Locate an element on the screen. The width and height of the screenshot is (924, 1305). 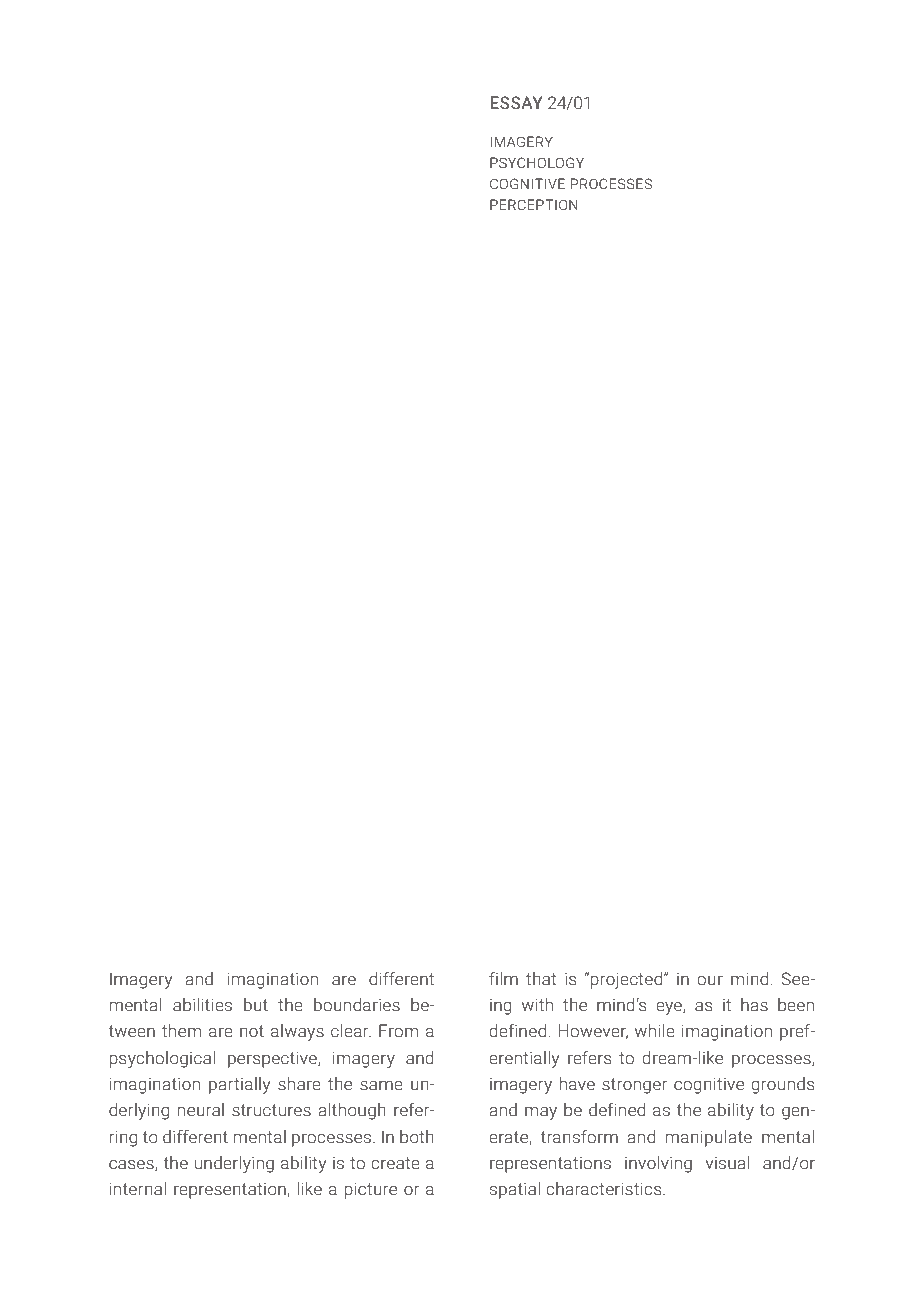
ESSAY is located at coordinates (516, 103).
